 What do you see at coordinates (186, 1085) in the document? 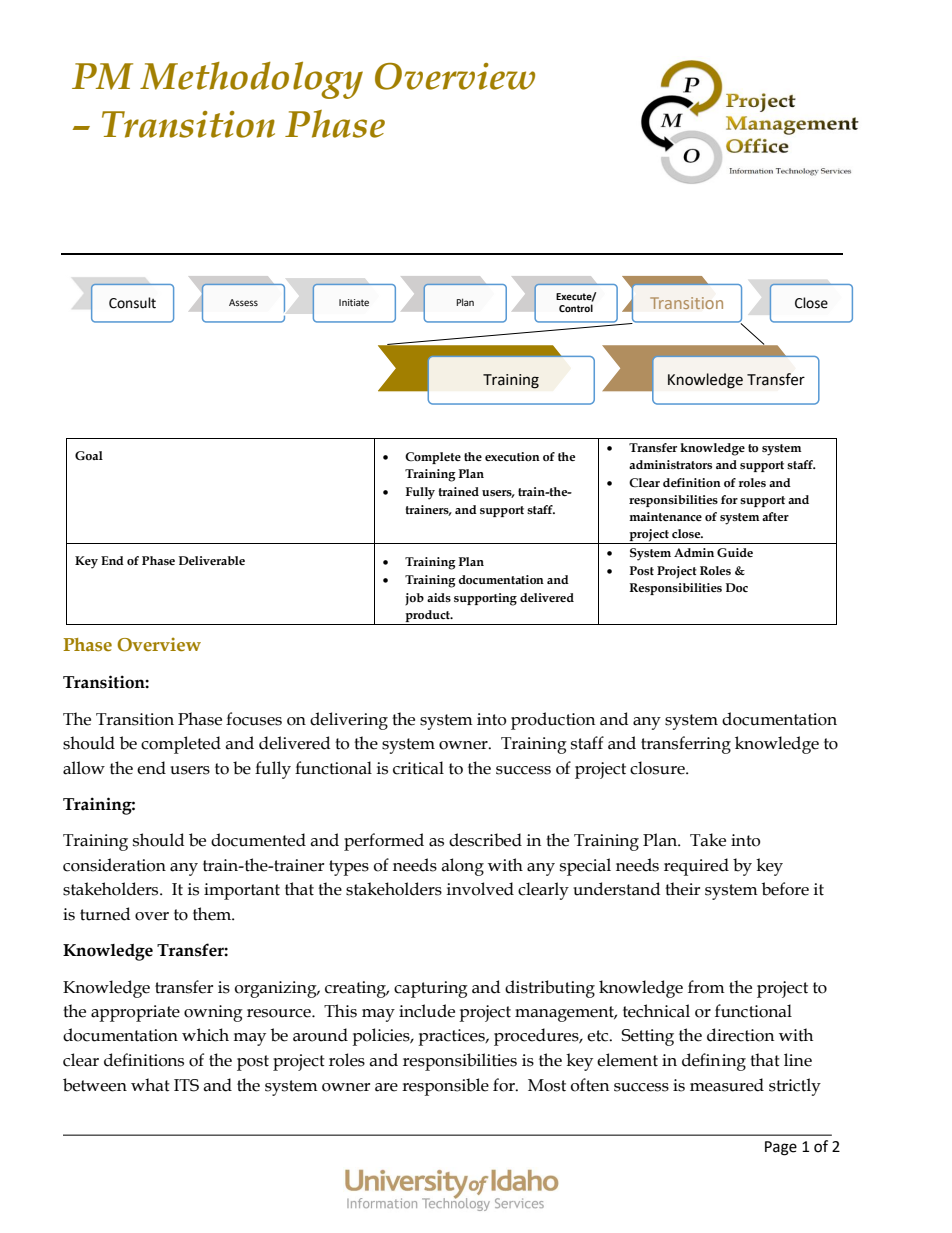
I see `ITS` at bounding box center [186, 1085].
